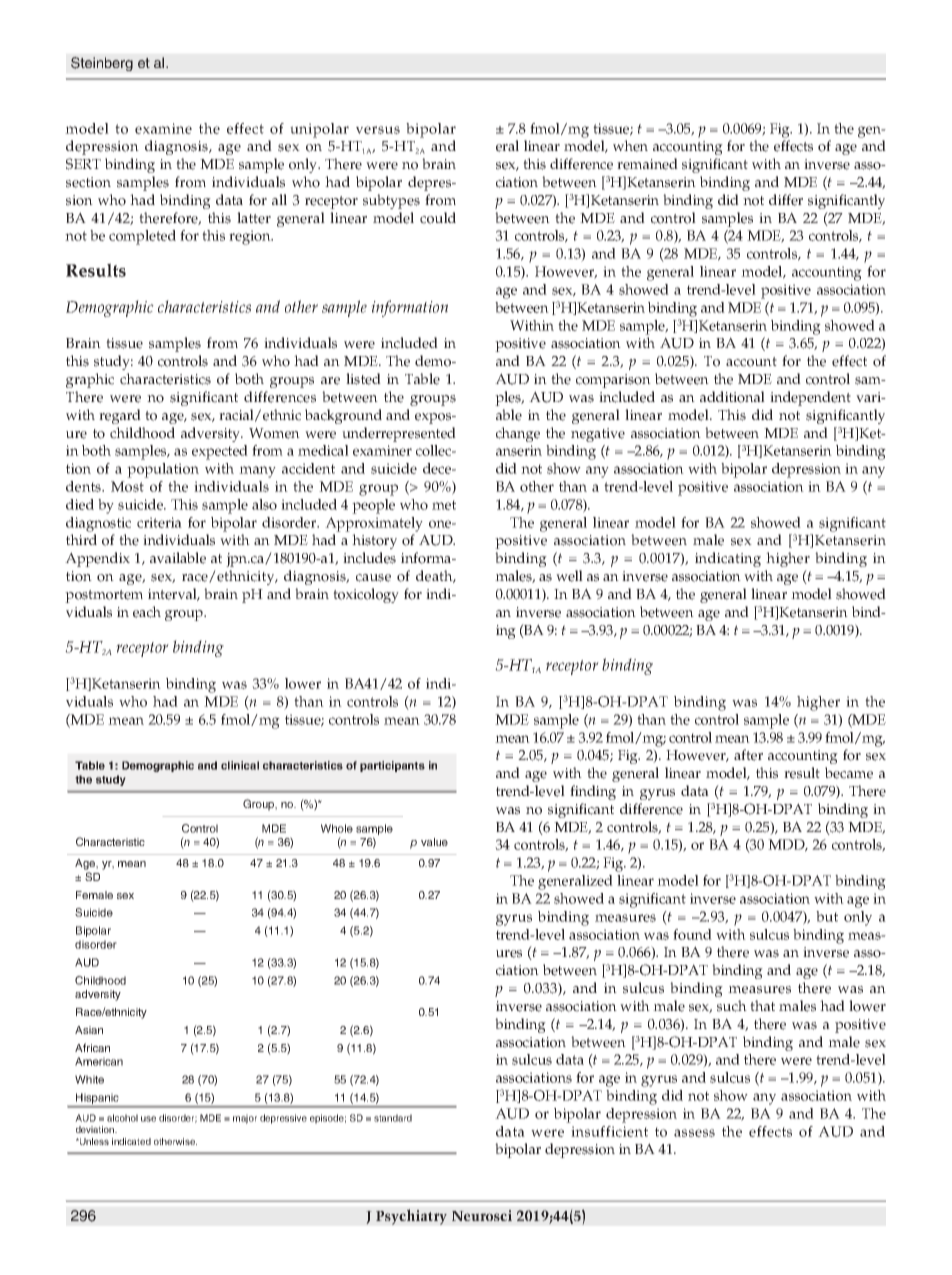 The width and height of the page is (952, 1275). What do you see at coordinates (694, 1133) in the page?
I see `assess` at bounding box center [694, 1133].
